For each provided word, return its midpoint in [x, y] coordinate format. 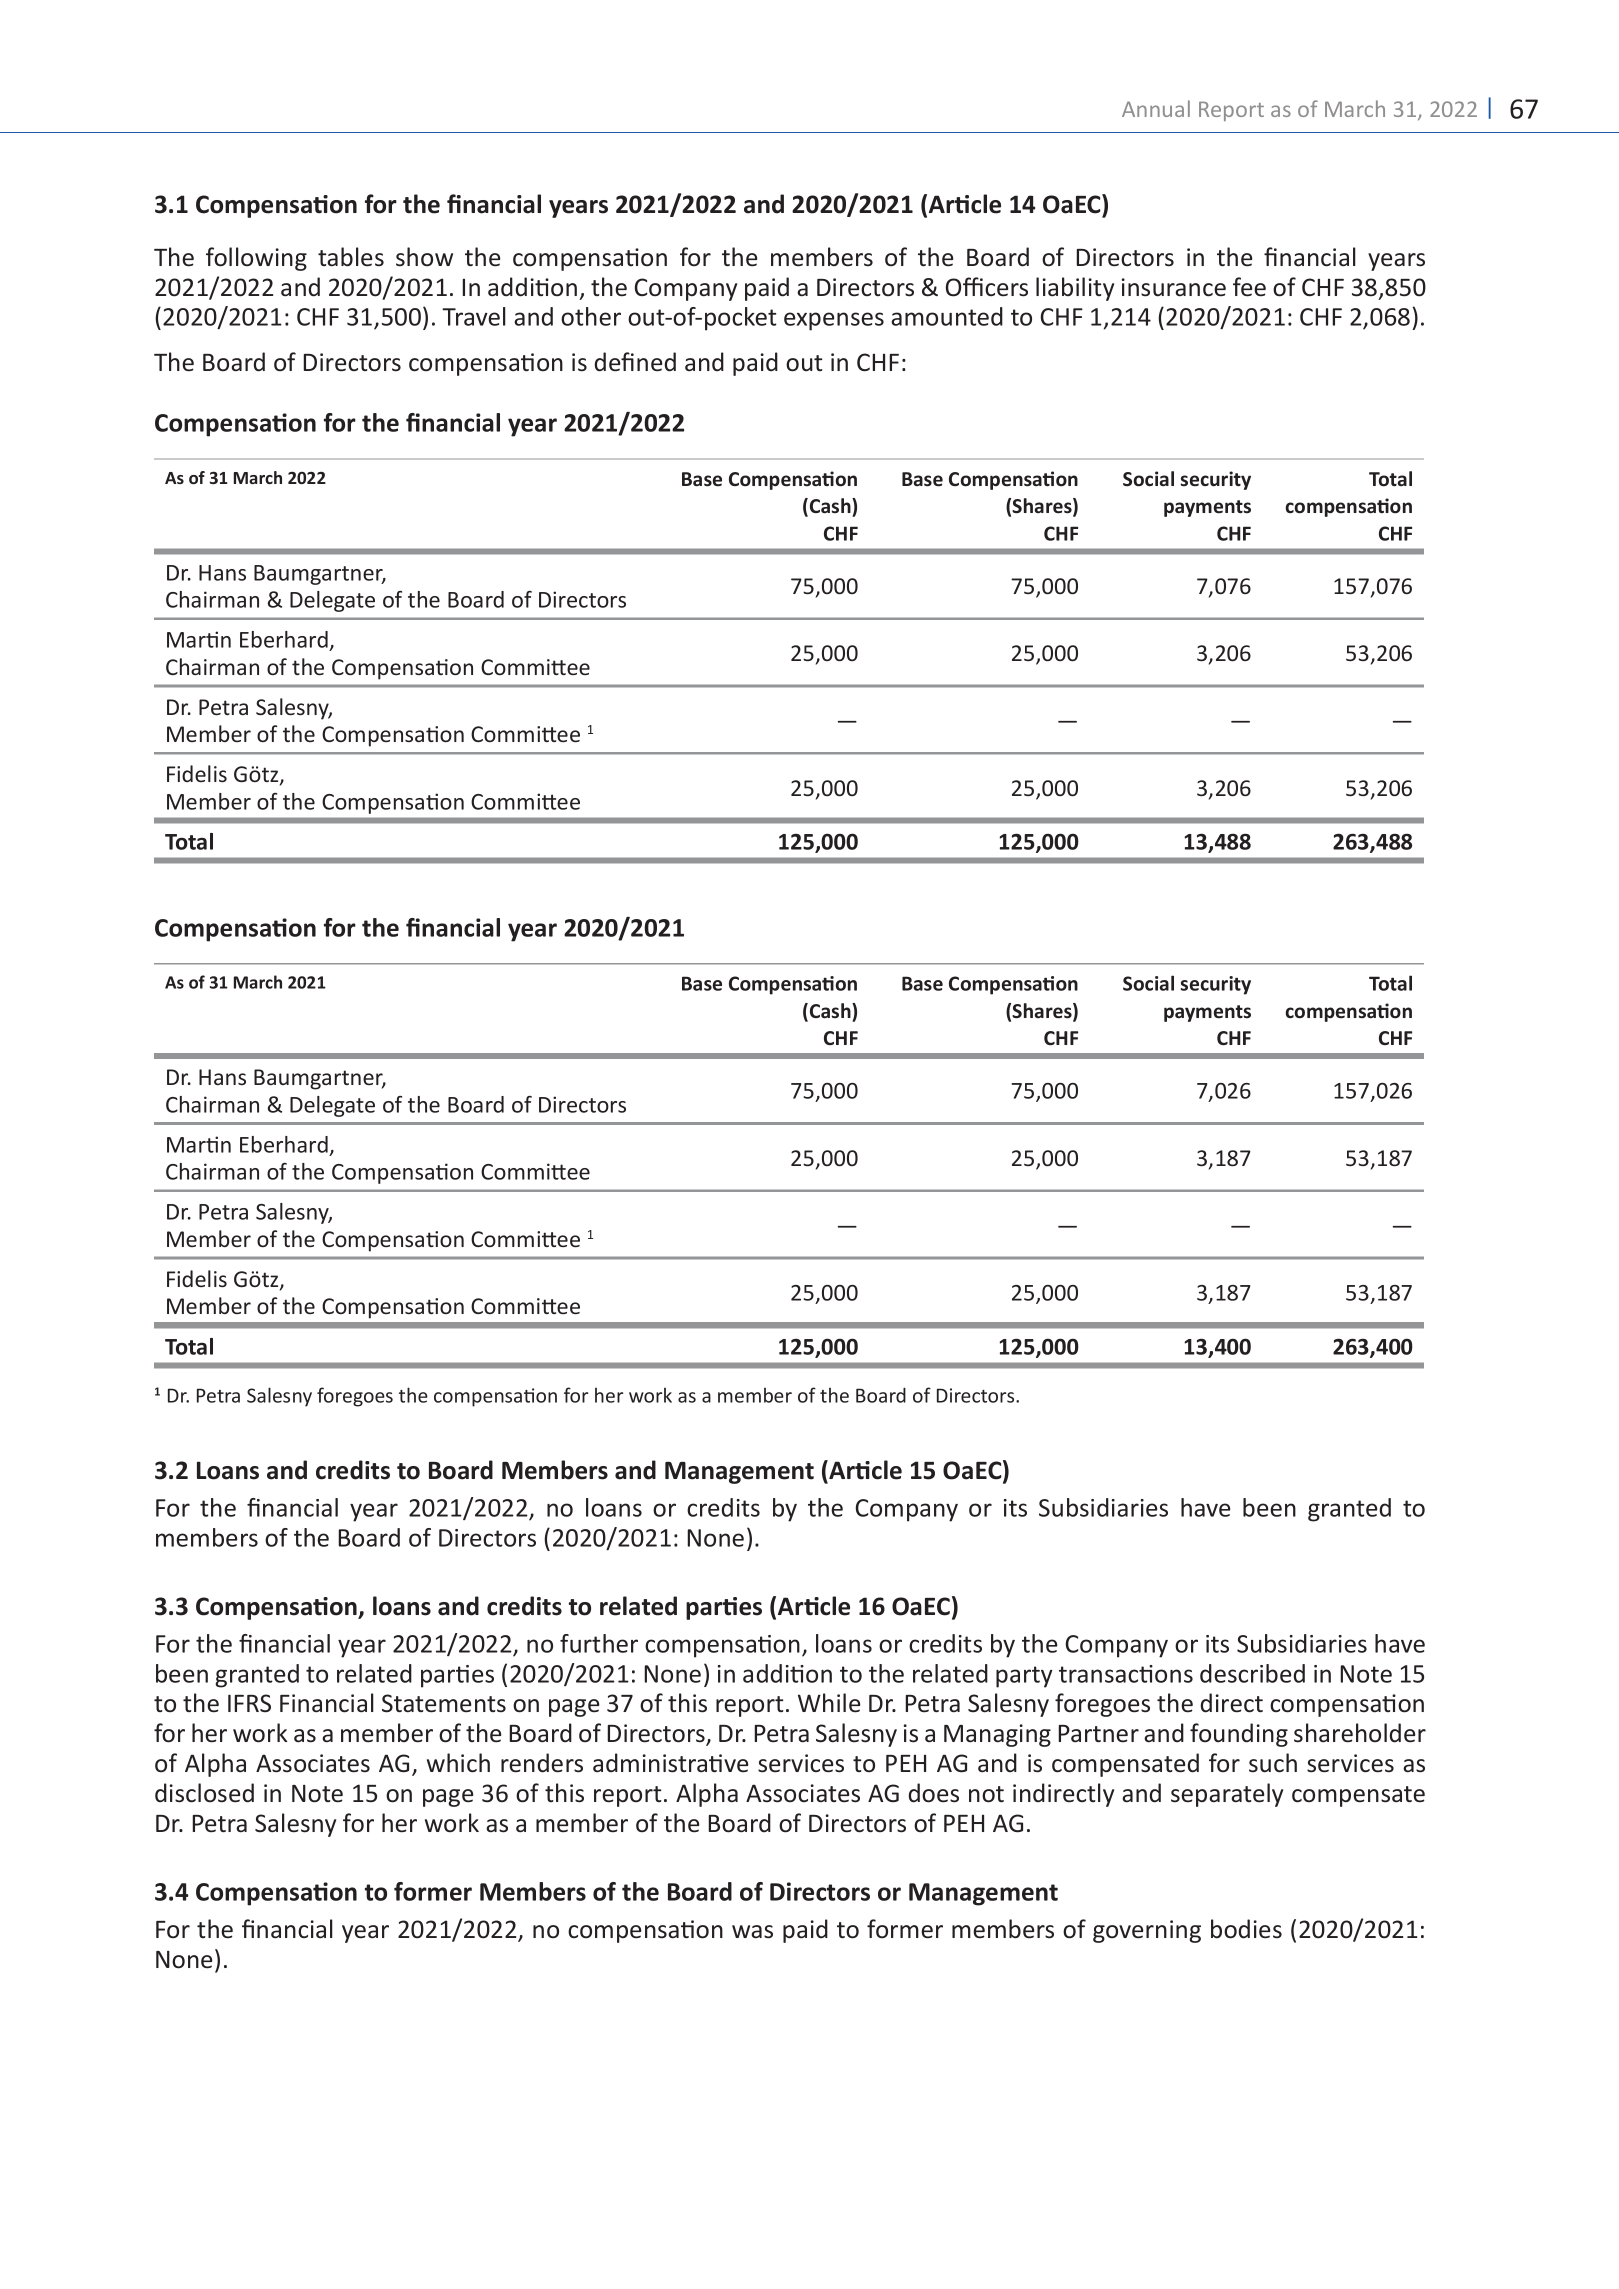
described [1252, 1673]
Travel [474, 316]
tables [351, 257]
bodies [1246, 1929]
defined [635, 362]
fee [1249, 287]
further [599, 1643]
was [752, 1932]
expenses [834, 321]
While [829, 1703]
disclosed [204, 1793]
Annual [1156, 108]
